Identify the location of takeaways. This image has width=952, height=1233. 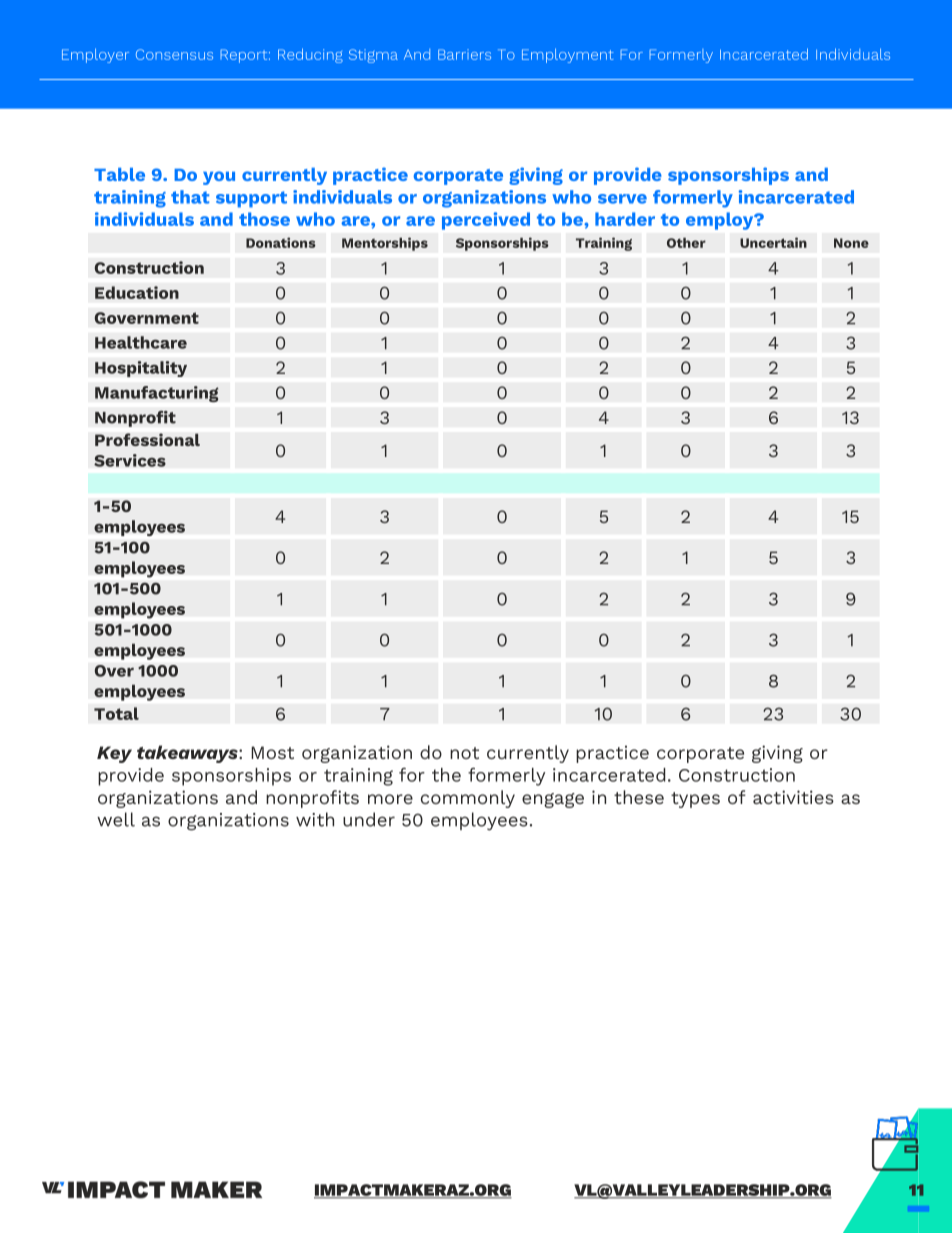
(188, 754).
